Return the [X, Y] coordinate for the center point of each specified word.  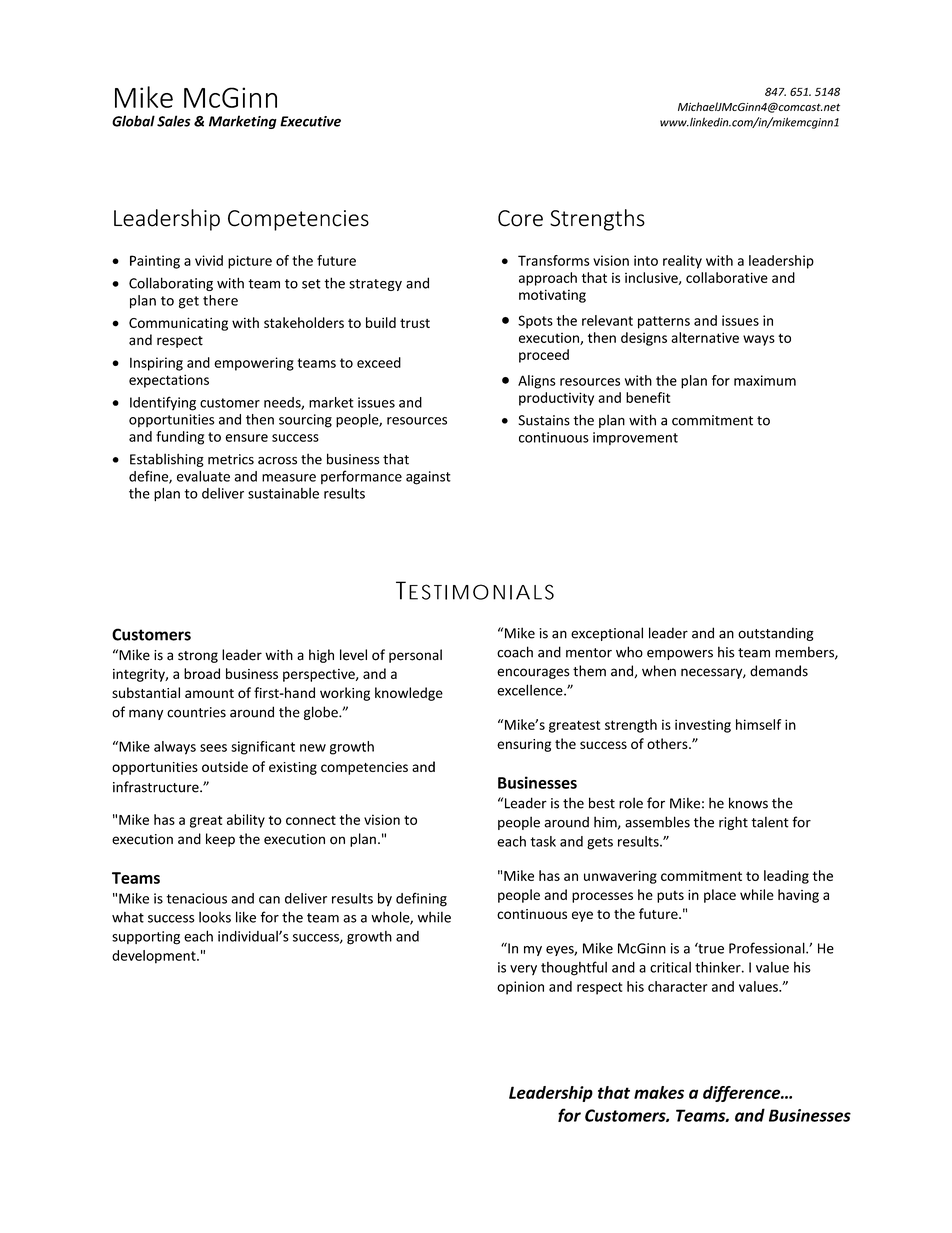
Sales [174, 121]
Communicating [178, 324]
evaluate [203, 476]
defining [421, 899]
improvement [635, 438]
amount [209, 693]
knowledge [409, 694]
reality [682, 262]
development [155, 957]
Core [520, 218]
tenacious [196, 898]
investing [703, 726]
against [428, 478]
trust [415, 323]
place [720, 896]
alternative [705, 337]
